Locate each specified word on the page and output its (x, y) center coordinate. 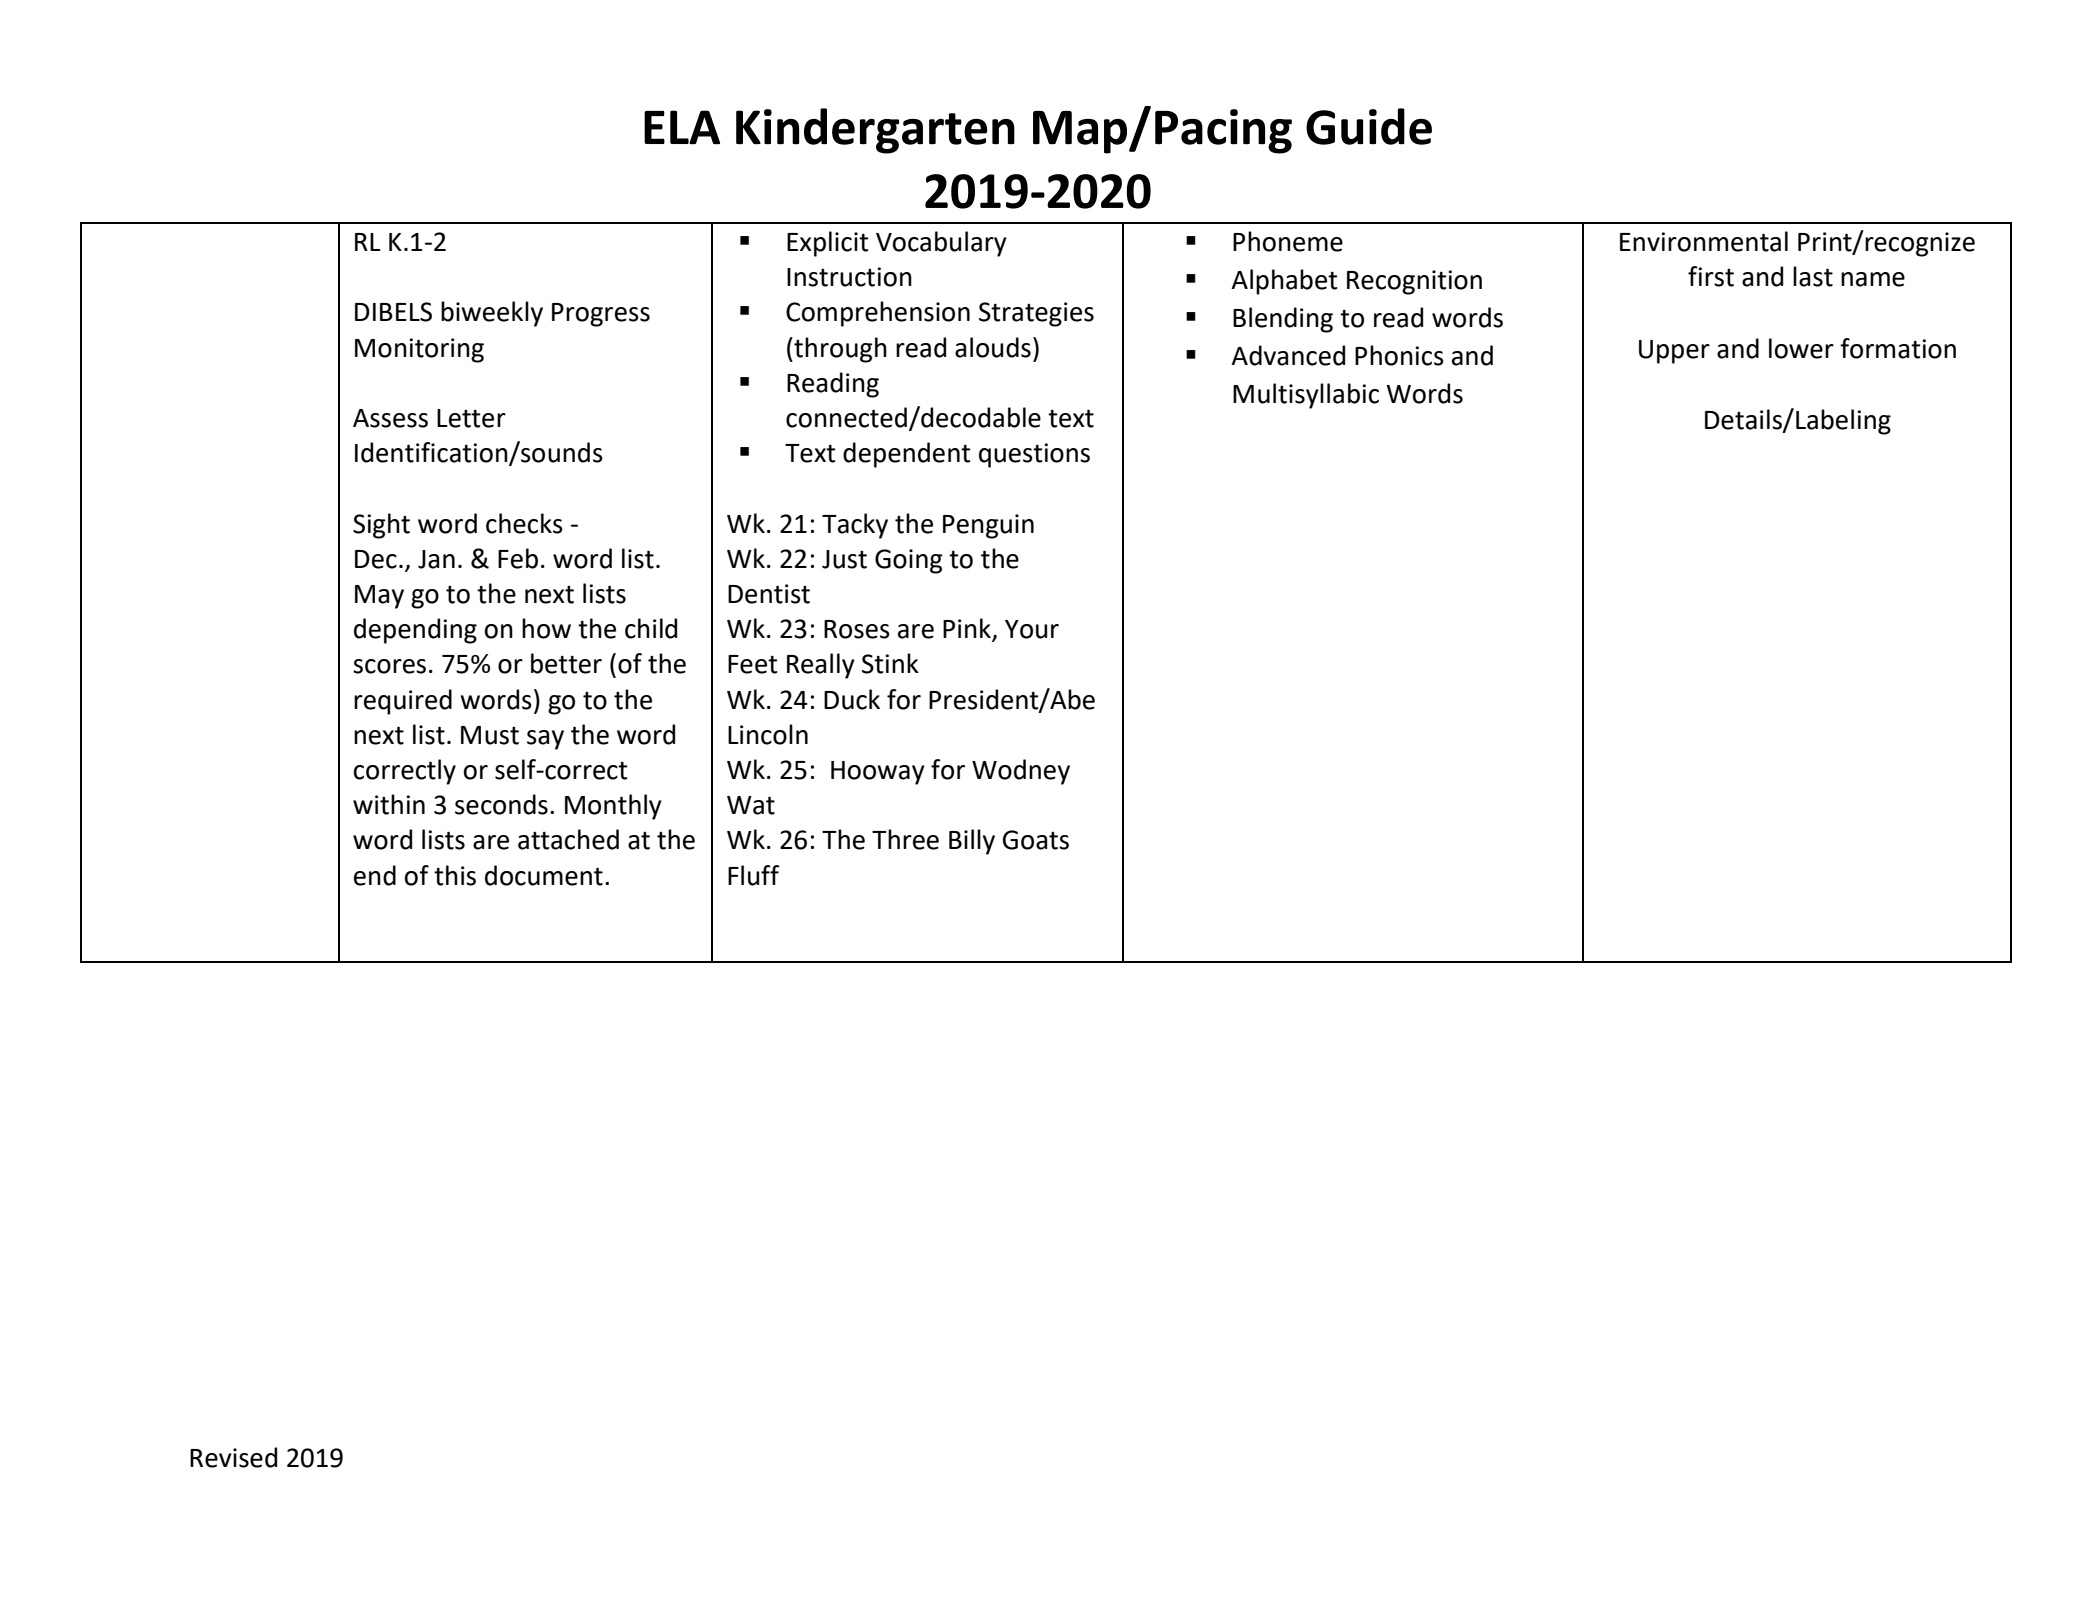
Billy (972, 842)
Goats (1036, 840)
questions (1034, 455)
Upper (1674, 352)
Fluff (754, 875)
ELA (682, 127)
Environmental (1704, 241)
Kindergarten (875, 131)
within (389, 804)
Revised (233, 1457)
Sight (381, 526)
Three (905, 839)
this (455, 875)
